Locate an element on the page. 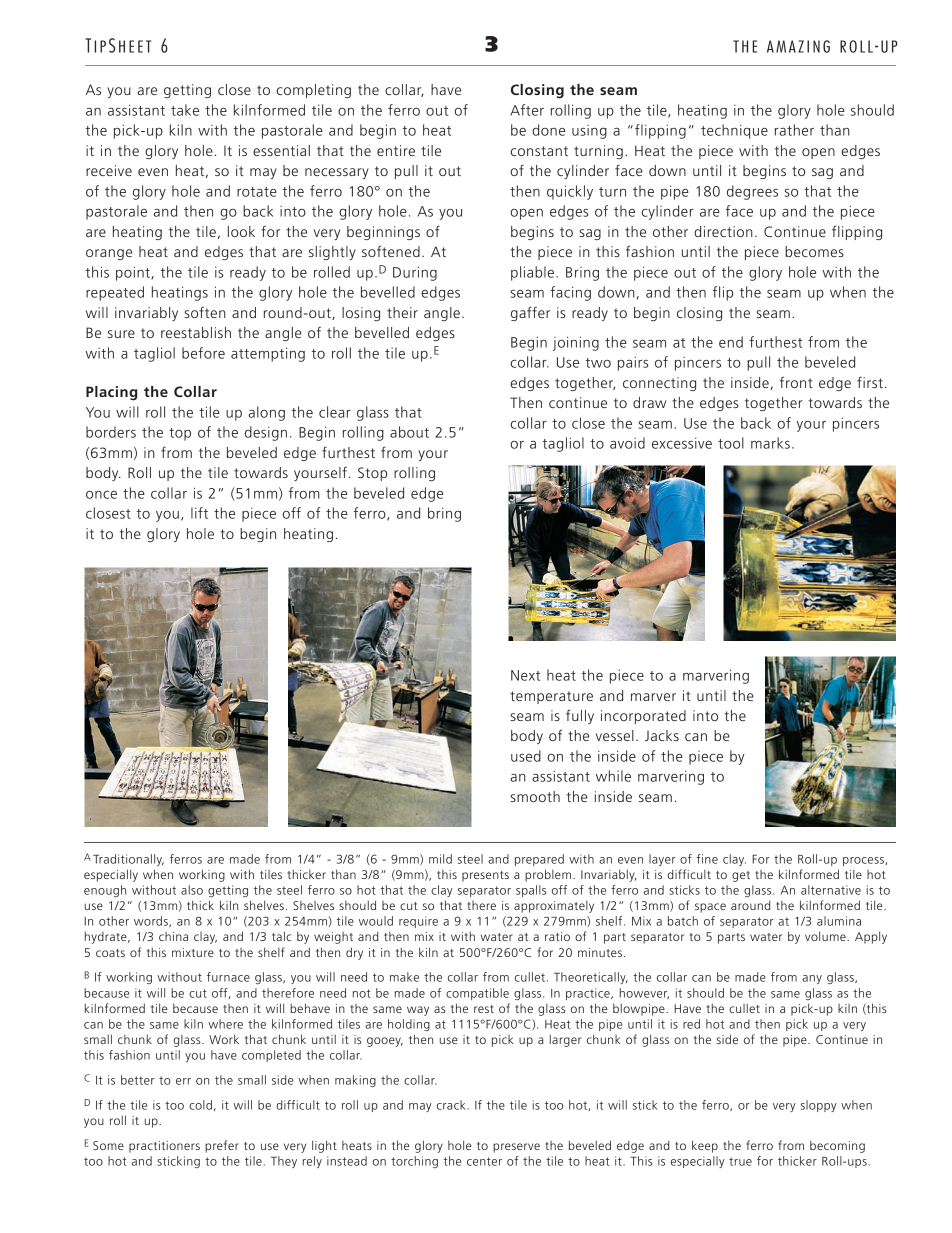  lift is located at coordinates (199, 513).
